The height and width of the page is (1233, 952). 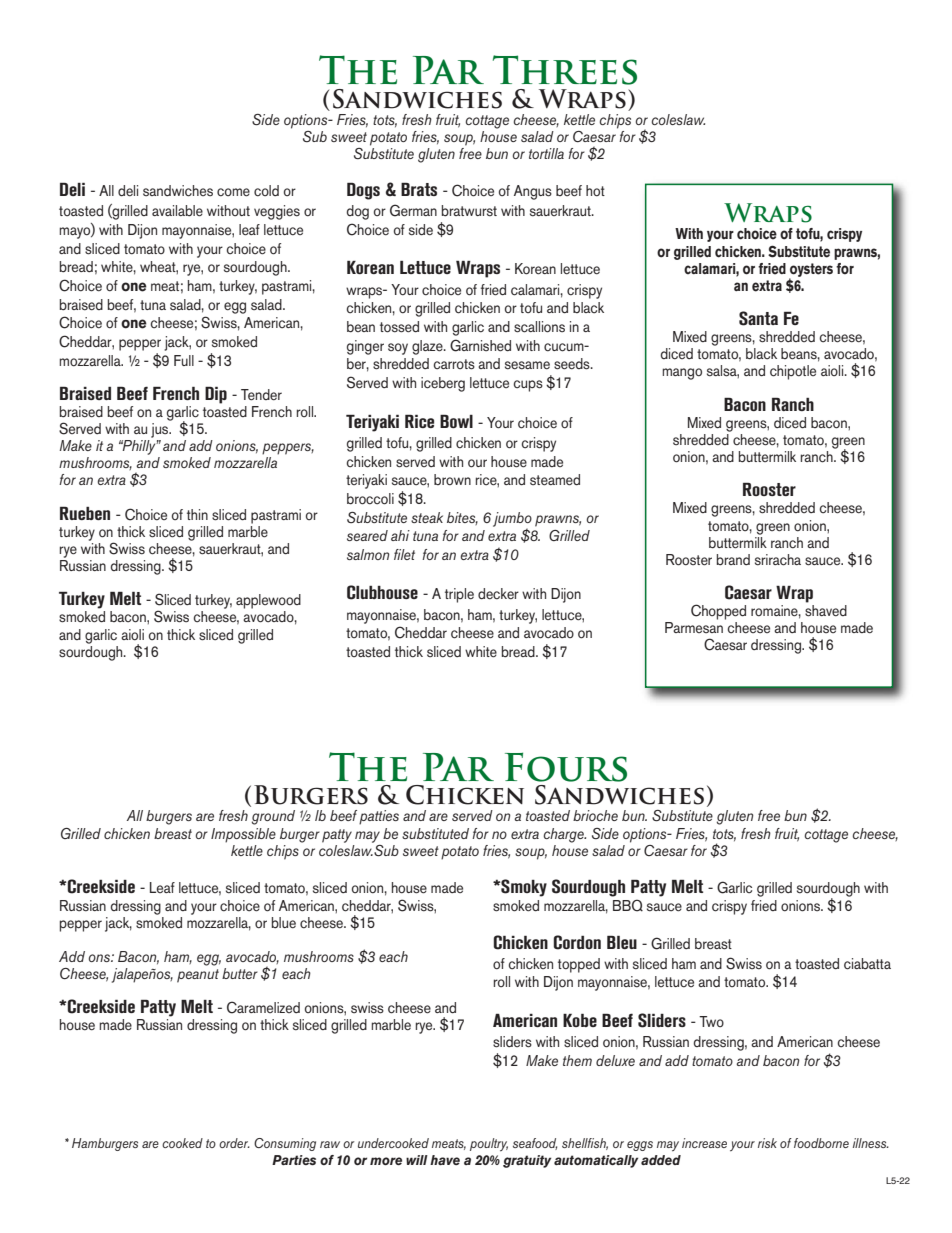 I want to click on cold, so click(x=266, y=191).
